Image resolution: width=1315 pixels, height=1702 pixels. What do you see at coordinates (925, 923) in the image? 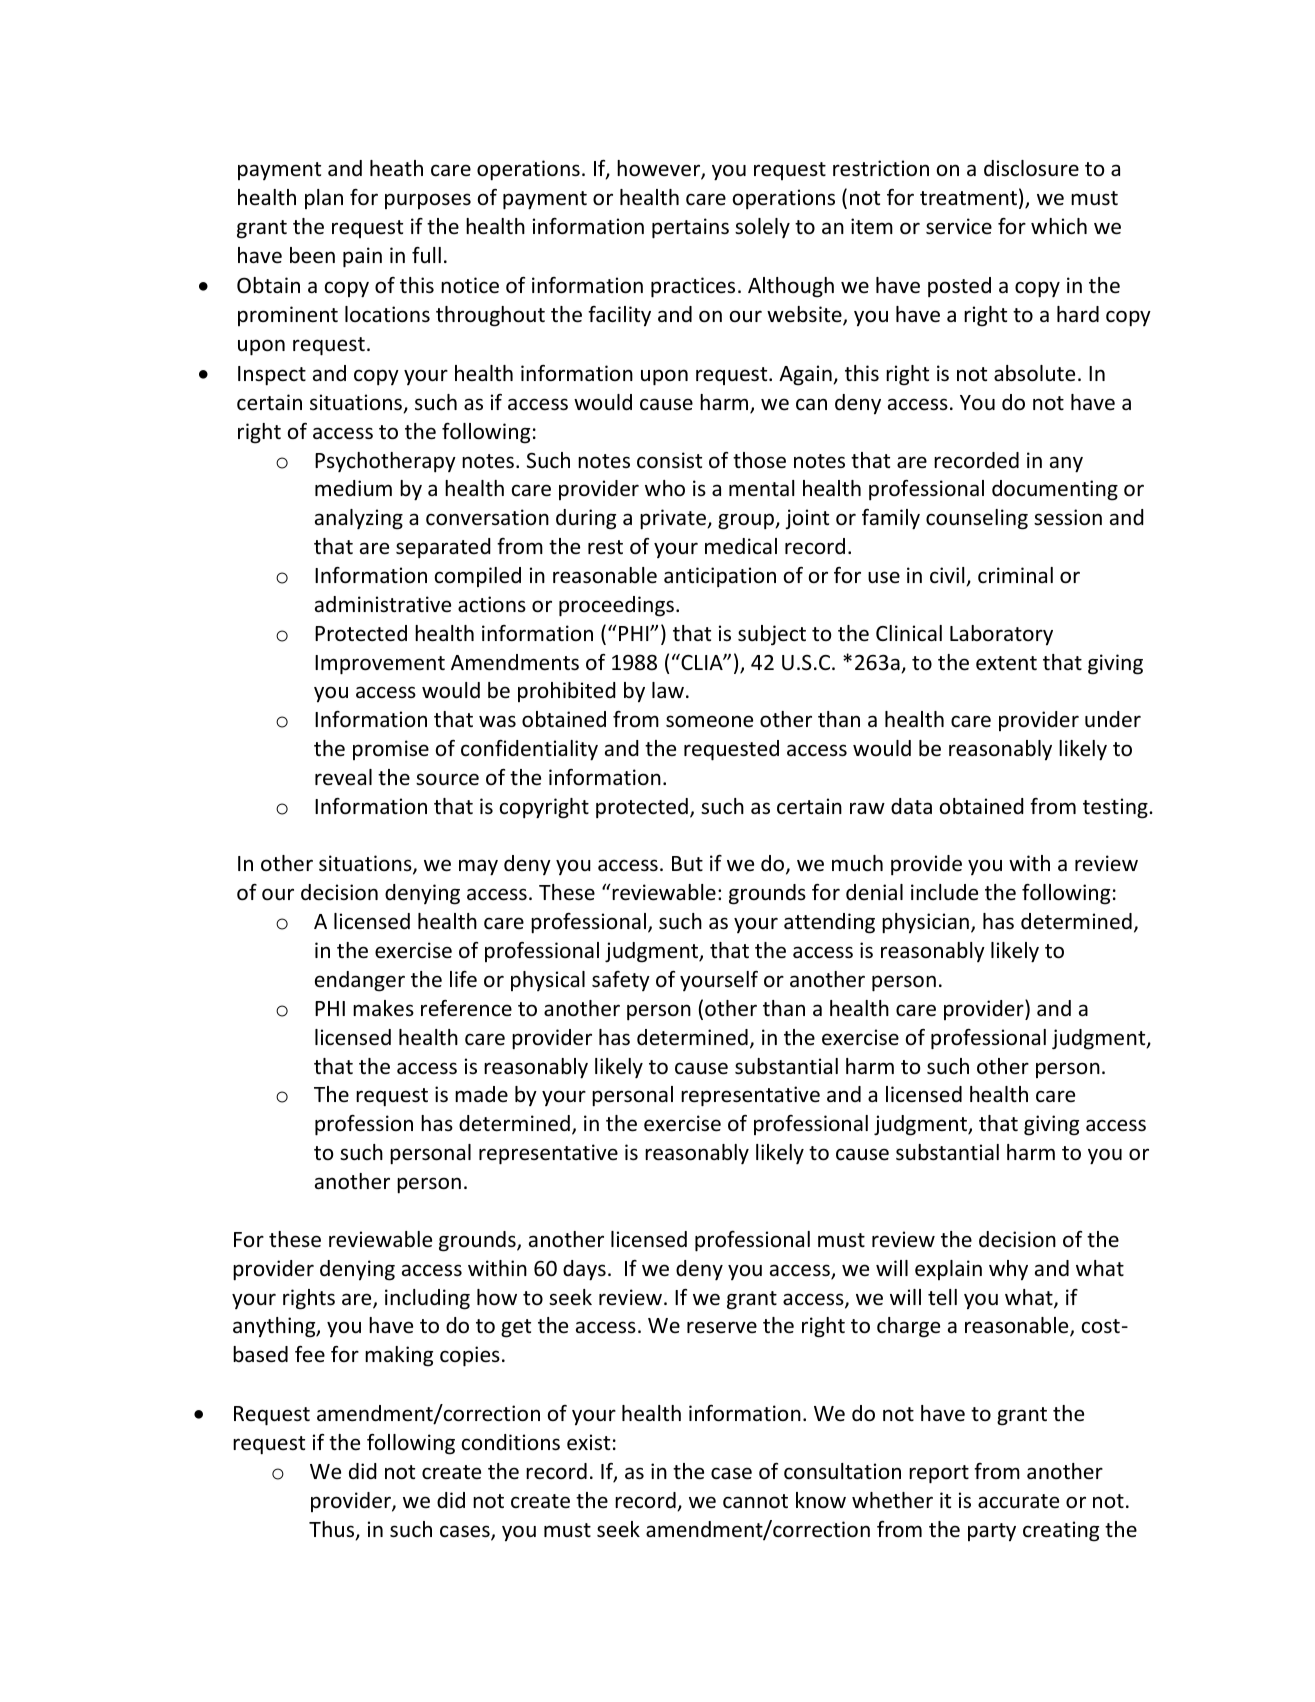
I see `physician` at bounding box center [925, 923].
